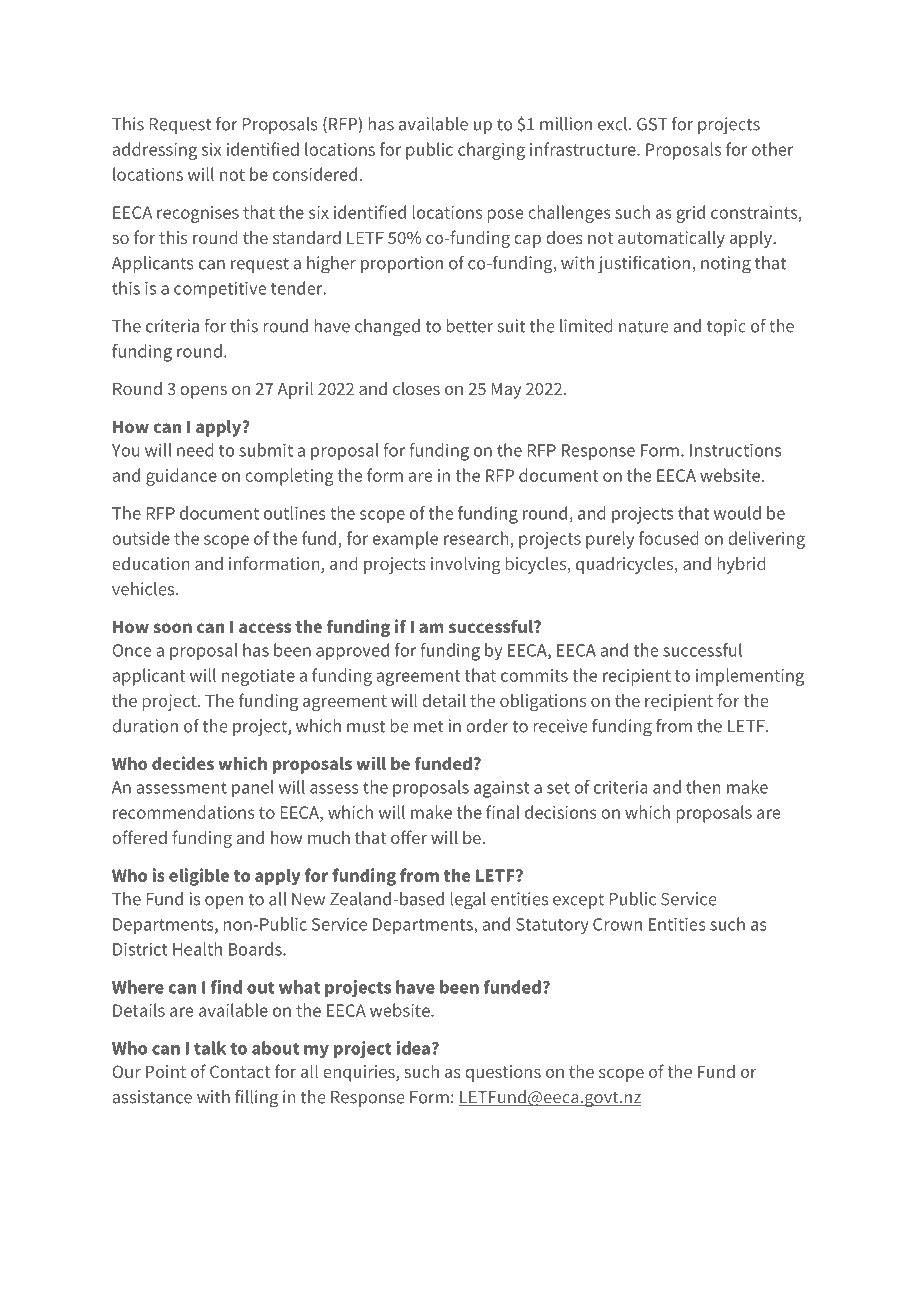  What do you see at coordinates (491, 151) in the page?
I see `charging` at bounding box center [491, 151].
